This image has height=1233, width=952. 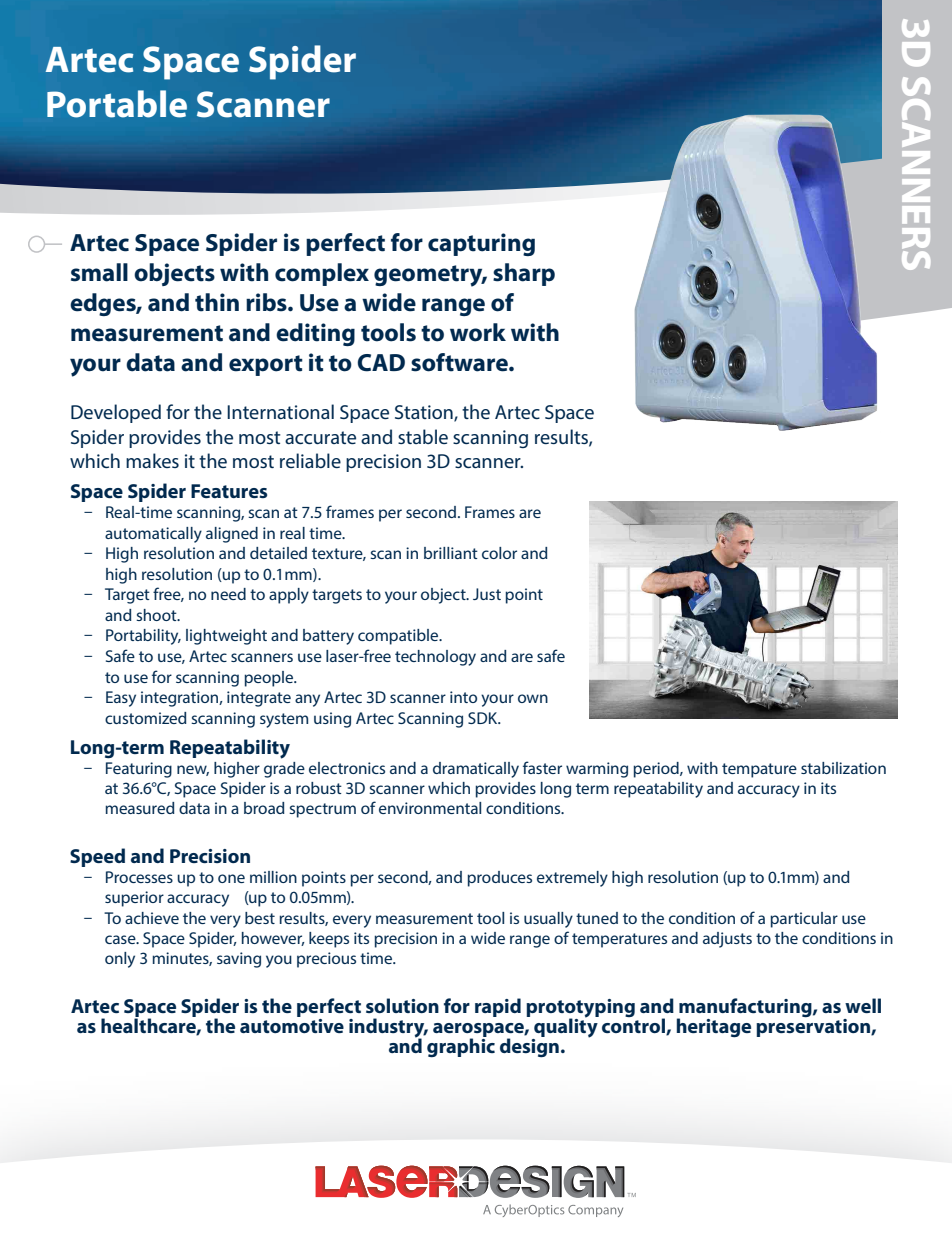 What do you see at coordinates (117, 104) in the image?
I see `Portable` at bounding box center [117, 104].
